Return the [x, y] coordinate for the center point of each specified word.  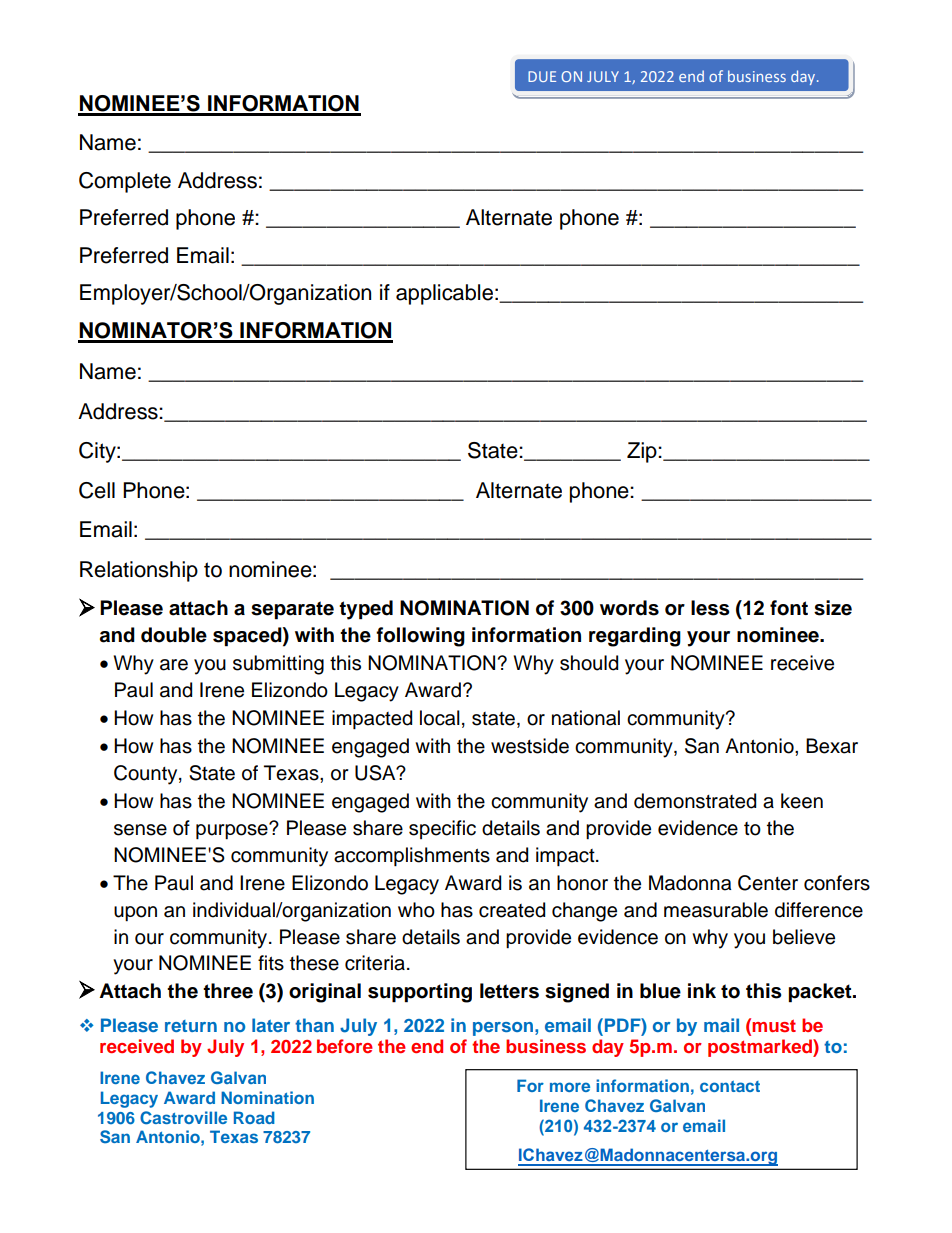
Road [254, 1117]
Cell [97, 490]
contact [730, 1086]
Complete [125, 182]
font [789, 608]
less [710, 608]
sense [140, 830]
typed [366, 610]
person [503, 1029]
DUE [542, 76]
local [440, 718]
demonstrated [695, 801]
